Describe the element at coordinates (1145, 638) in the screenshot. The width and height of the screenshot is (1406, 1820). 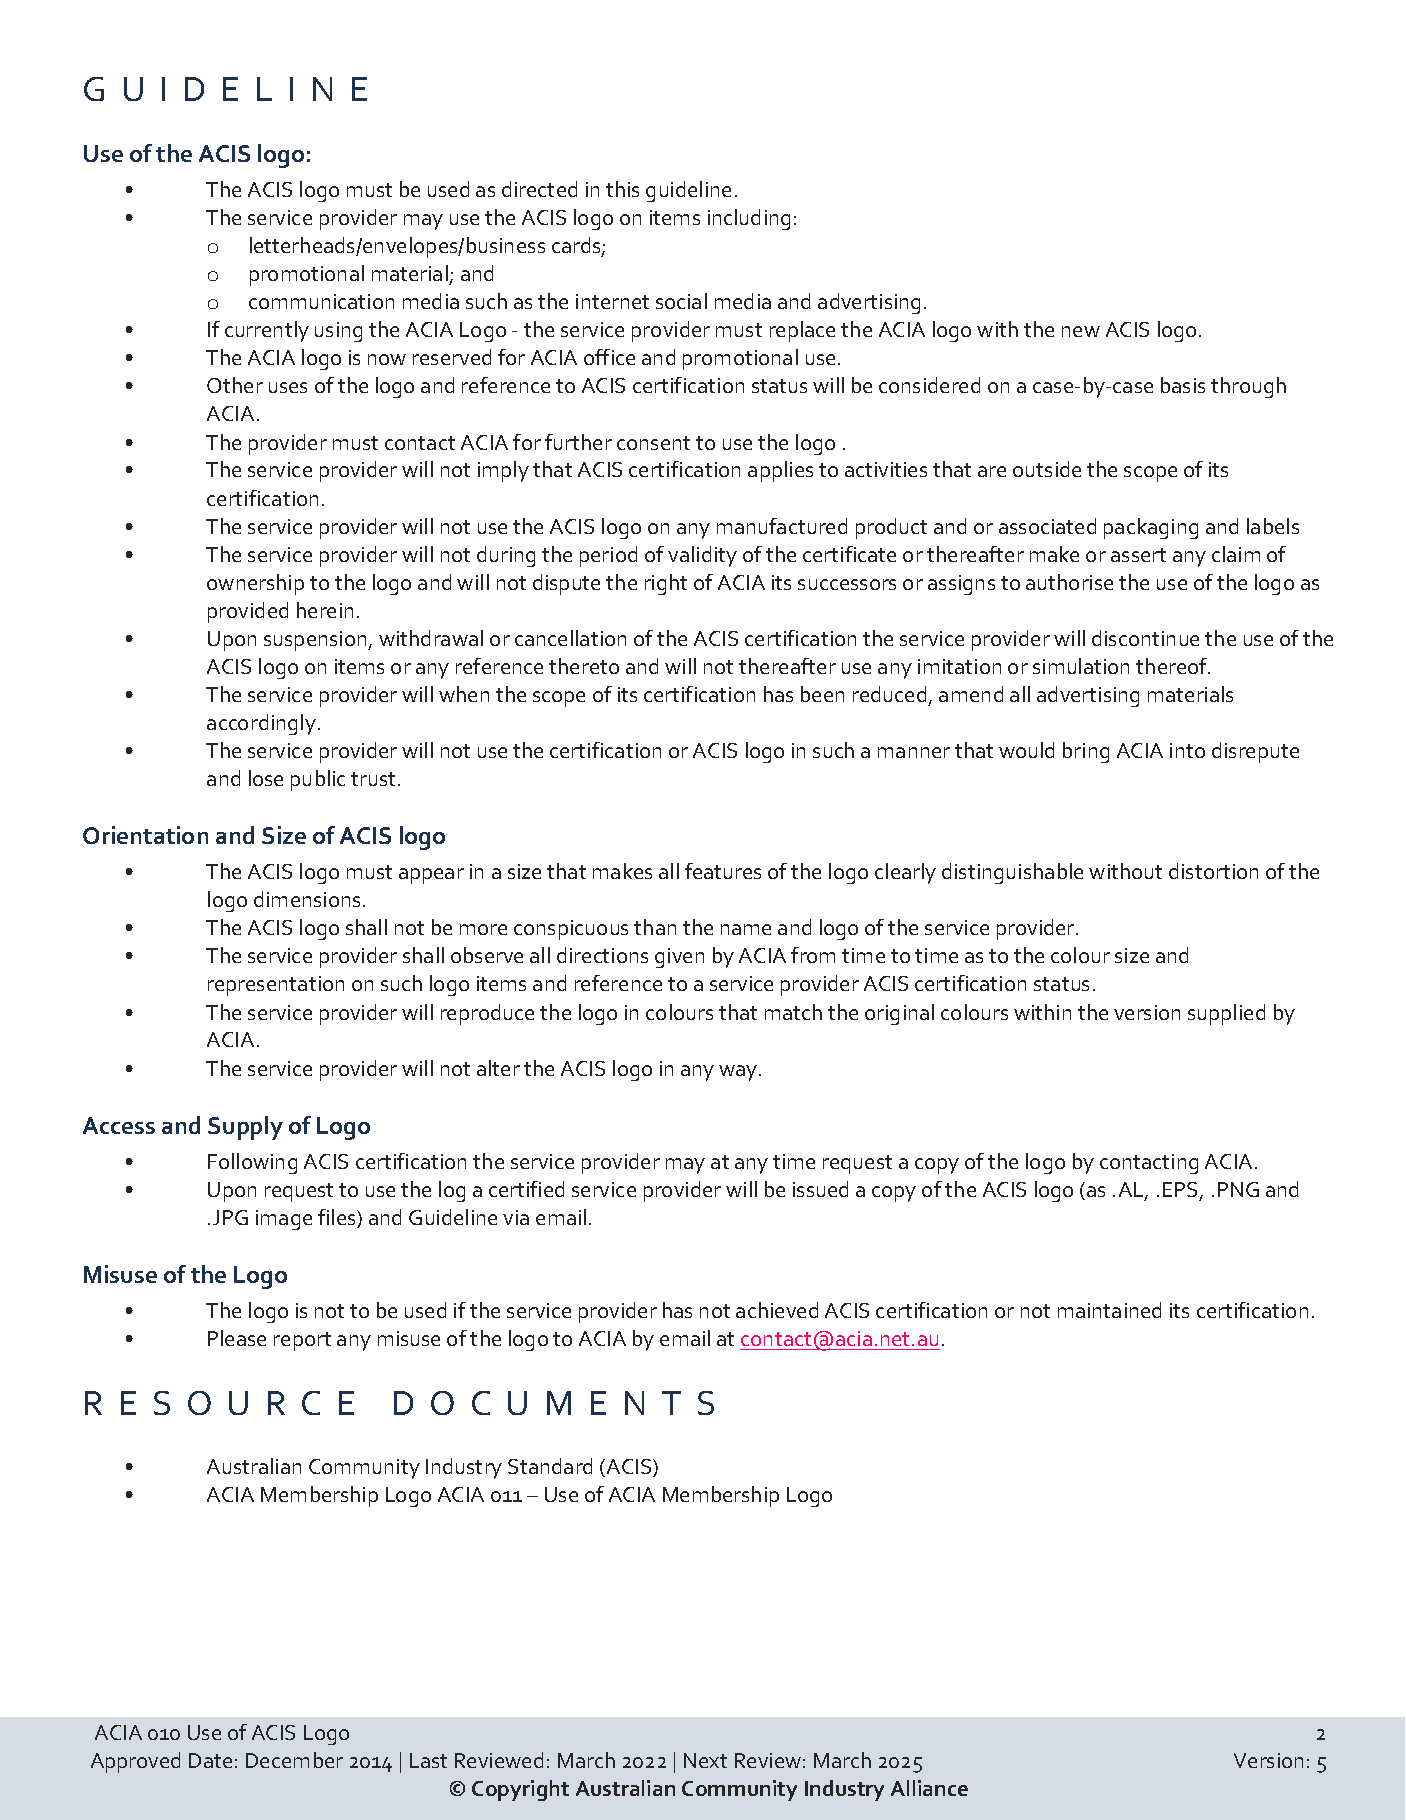
I see `discontinue` at that location.
